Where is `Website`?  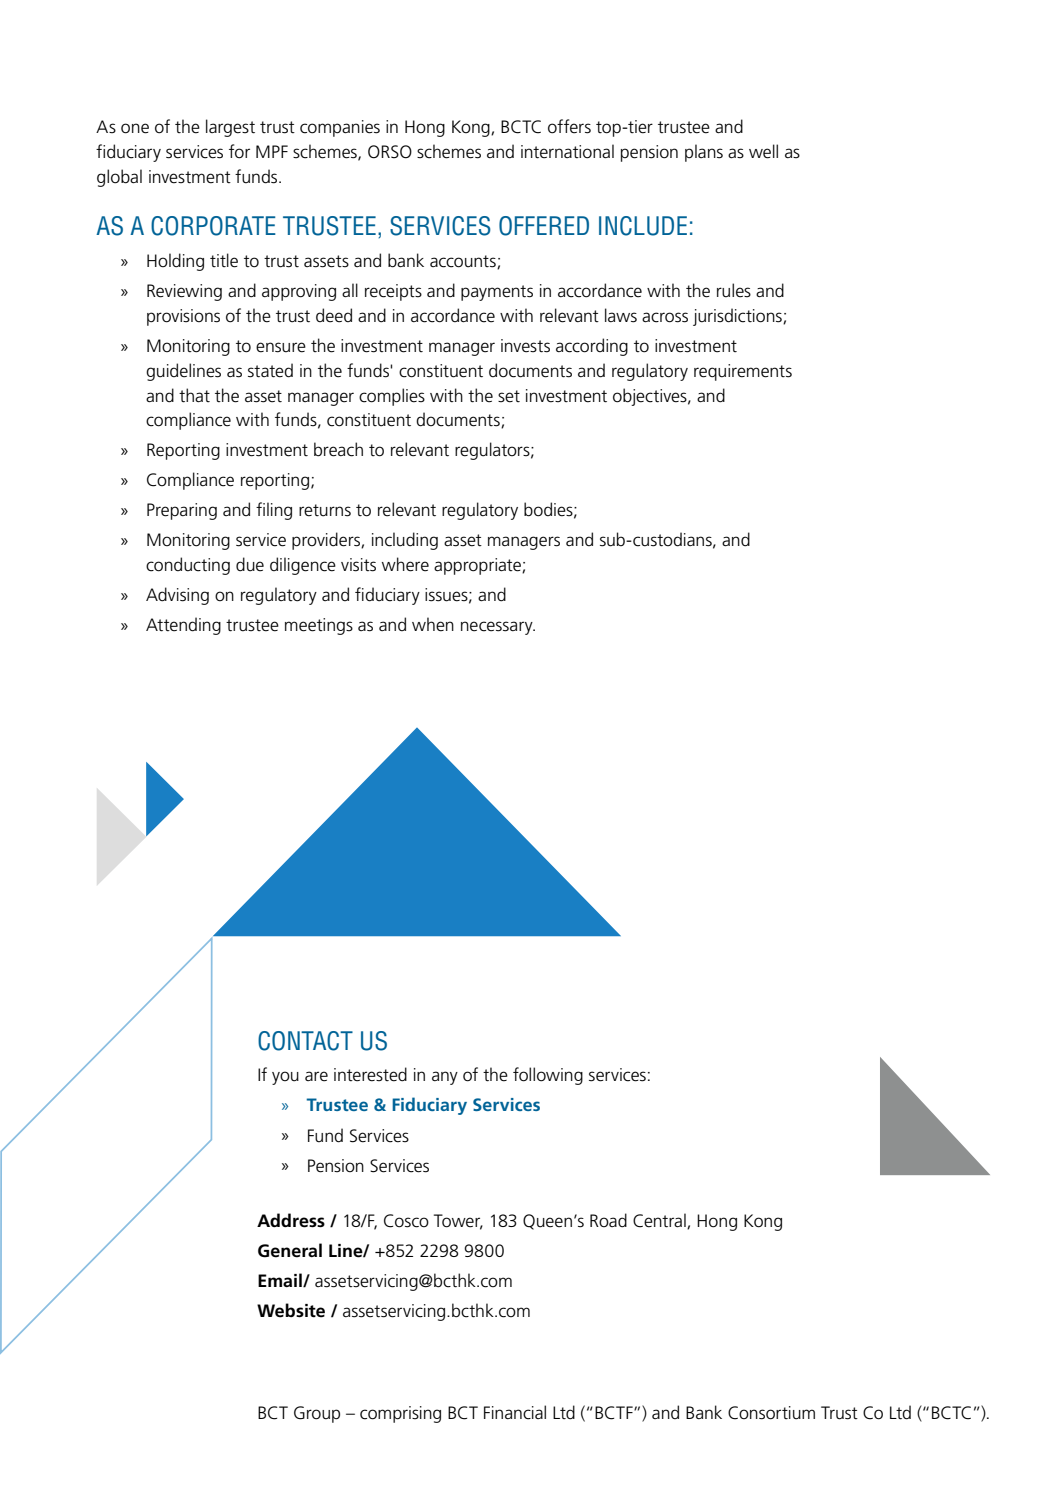
Website is located at coordinates (291, 1310).
